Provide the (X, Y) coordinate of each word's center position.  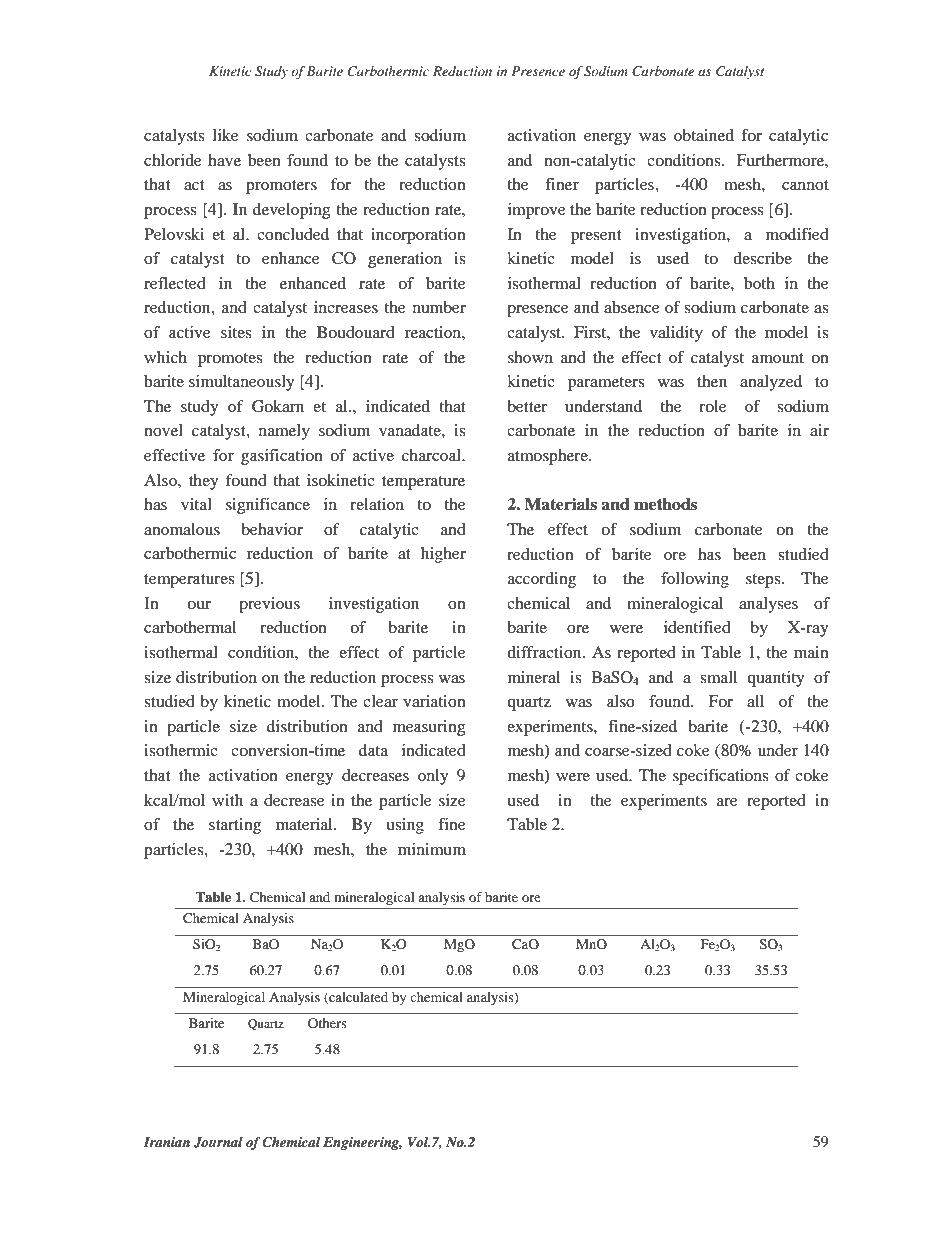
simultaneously (242, 383)
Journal (218, 1142)
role (713, 406)
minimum (432, 849)
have (224, 160)
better (527, 406)
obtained (704, 135)
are (727, 802)
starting (235, 826)
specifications (720, 777)
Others (327, 1023)
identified (697, 627)
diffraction (545, 652)
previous (269, 605)
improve (537, 211)
